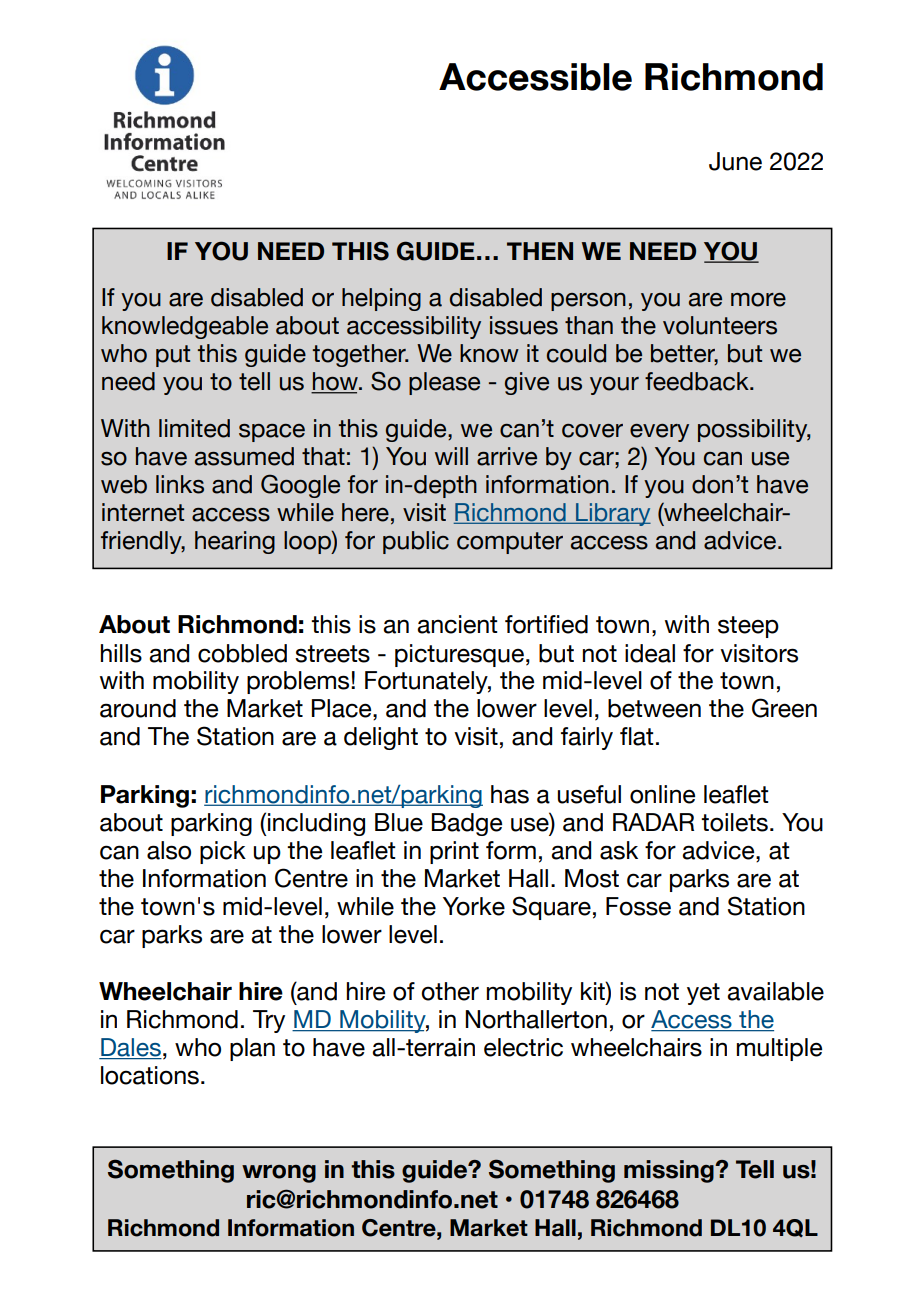 The height and width of the image is (1308, 924). I want to click on pick, so click(223, 852).
